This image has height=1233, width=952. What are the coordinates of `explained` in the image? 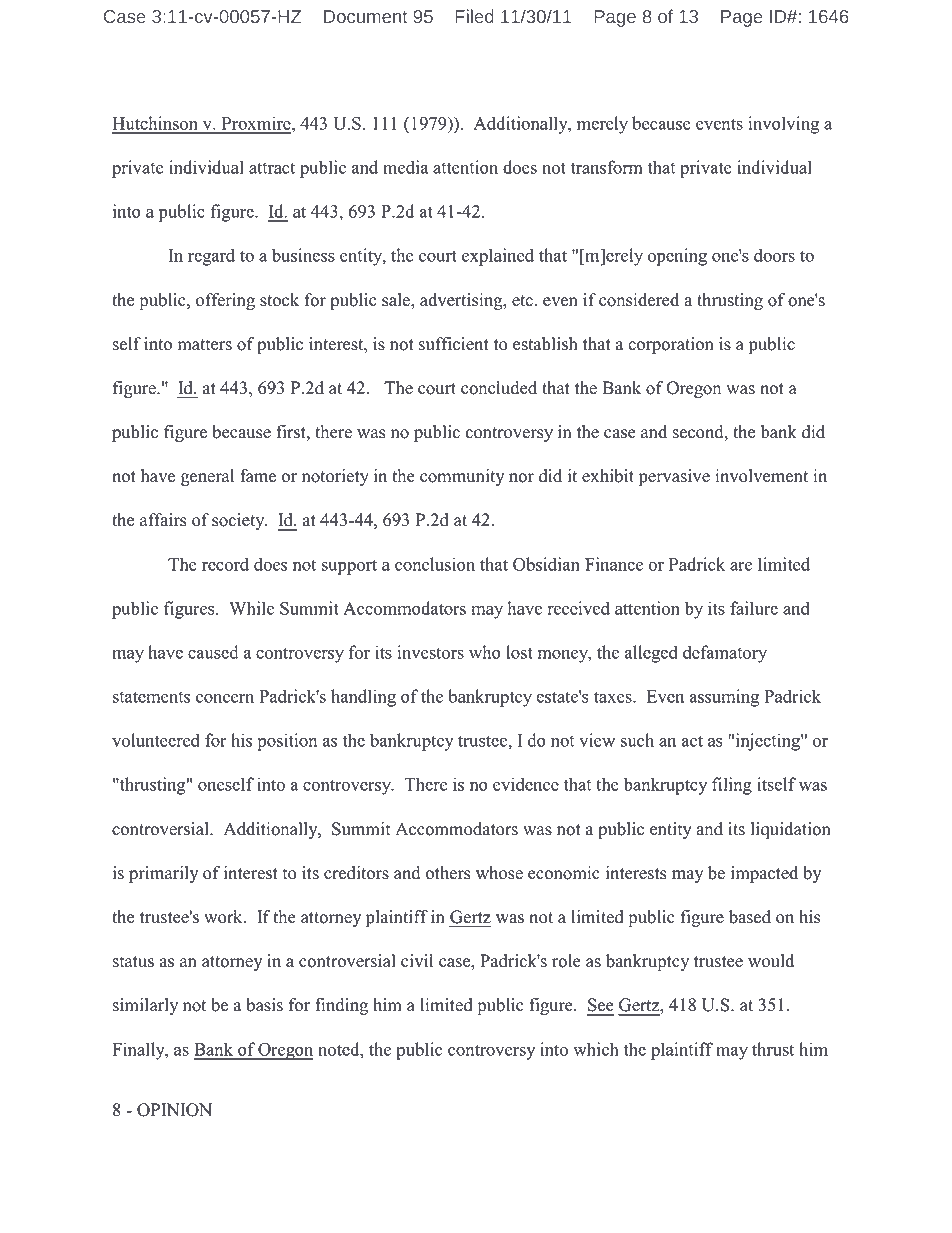 It's located at (498, 257).
